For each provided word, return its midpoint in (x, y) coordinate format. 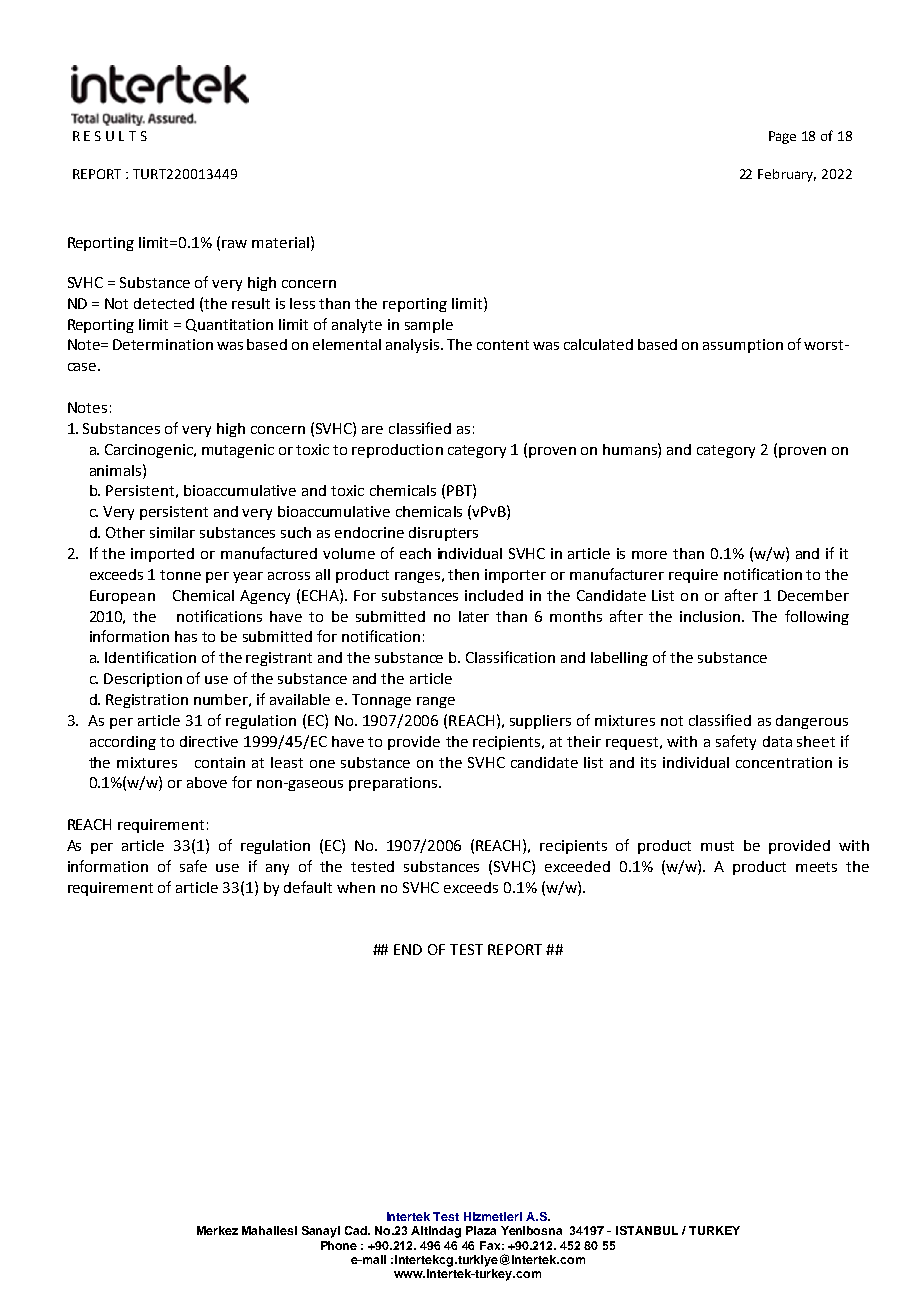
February (787, 175)
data (777, 741)
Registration (147, 701)
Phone (339, 1245)
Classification (510, 657)
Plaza (481, 1230)
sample (429, 326)
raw (234, 244)
